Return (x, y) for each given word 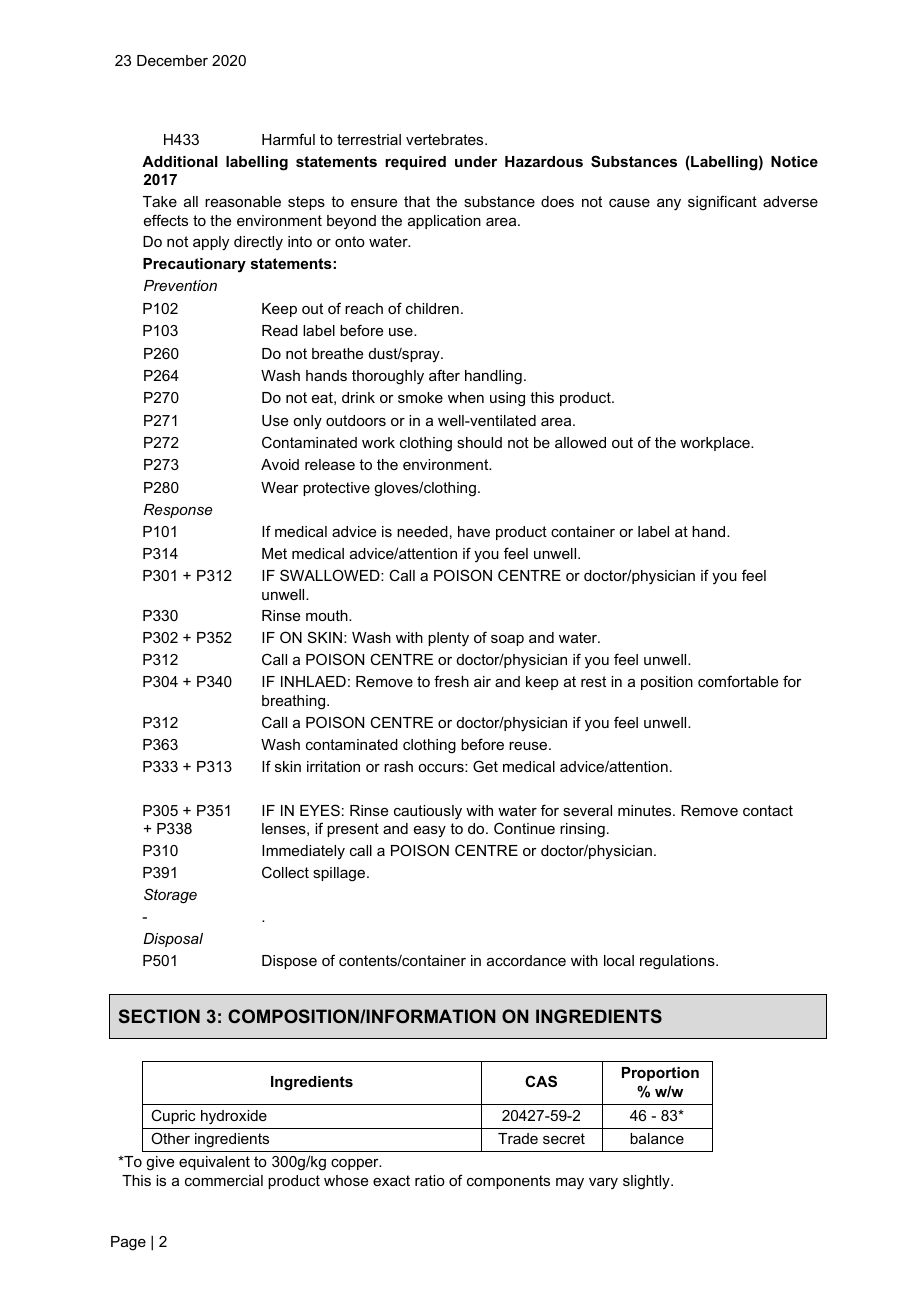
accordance (526, 960)
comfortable (738, 681)
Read (280, 330)
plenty (448, 639)
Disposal (173, 940)
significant (722, 203)
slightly (647, 1182)
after (444, 375)
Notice (794, 161)
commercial (224, 1180)
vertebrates (446, 139)
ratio (430, 1180)
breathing (295, 702)
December (172, 60)
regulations (678, 962)
